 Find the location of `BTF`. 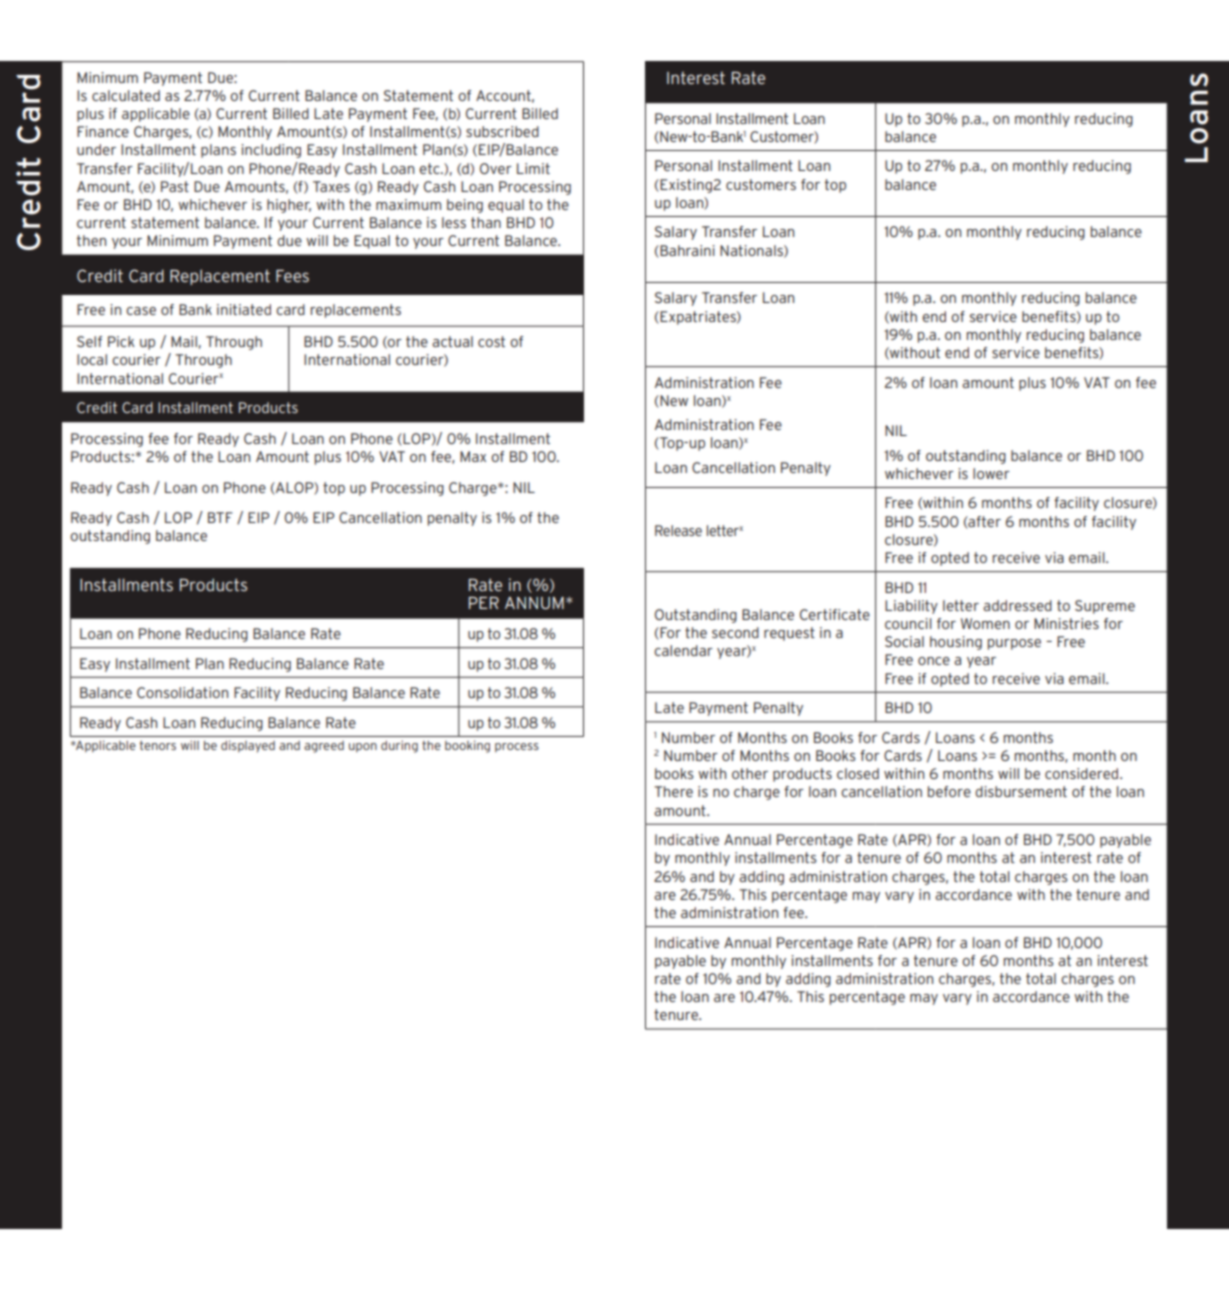

BTF is located at coordinates (220, 517).
